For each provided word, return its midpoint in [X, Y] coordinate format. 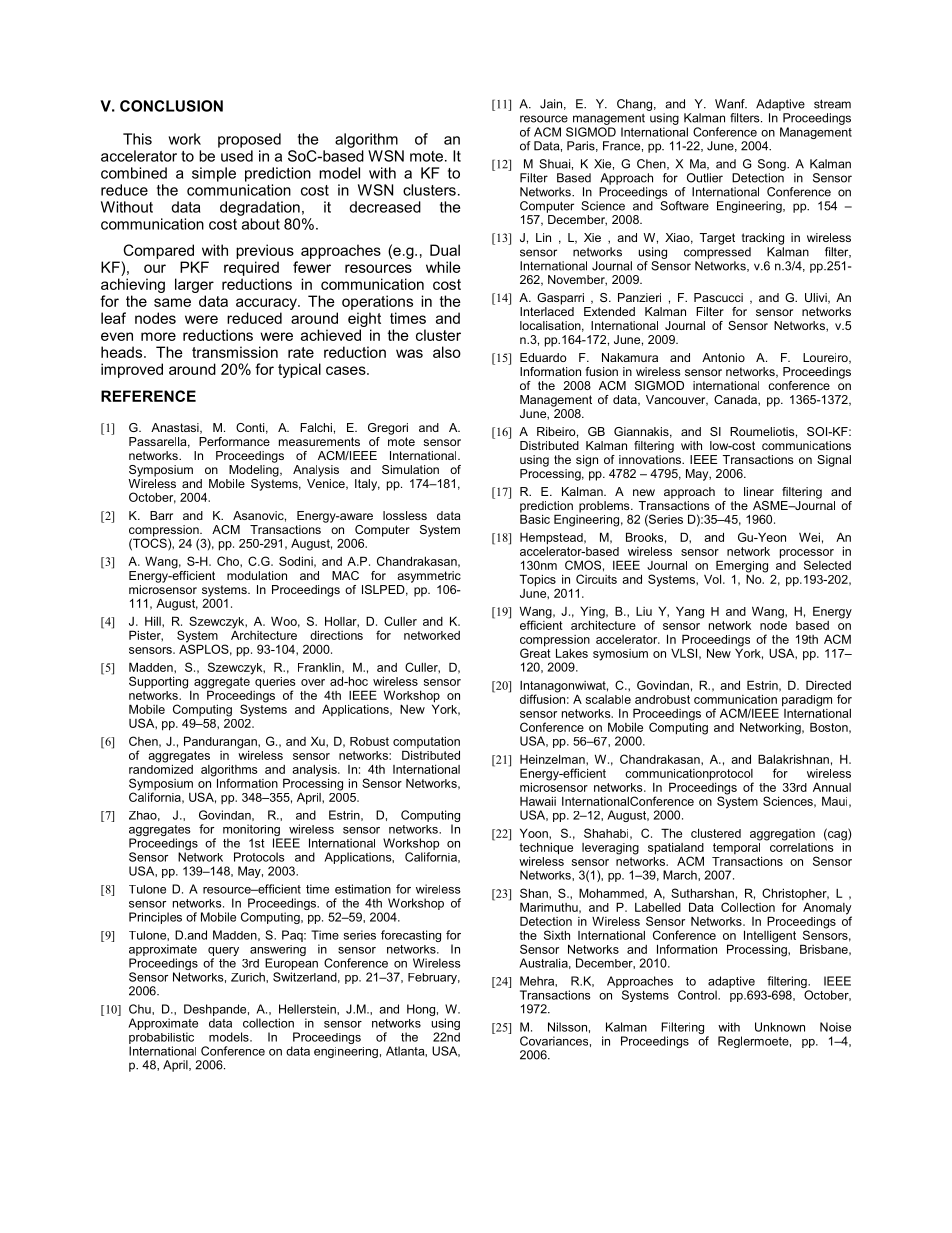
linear [759, 491]
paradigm [807, 701]
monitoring [252, 831]
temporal [737, 847]
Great [535, 652]
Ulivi [817, 298]
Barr [161, 515]
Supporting [158, 682]
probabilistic [161, 1038]
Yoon [535, 833]
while [443, 267]
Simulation [410, 469]
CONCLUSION [171, 106]
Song [773, 165]
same [172, 302]
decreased [385, 207]
